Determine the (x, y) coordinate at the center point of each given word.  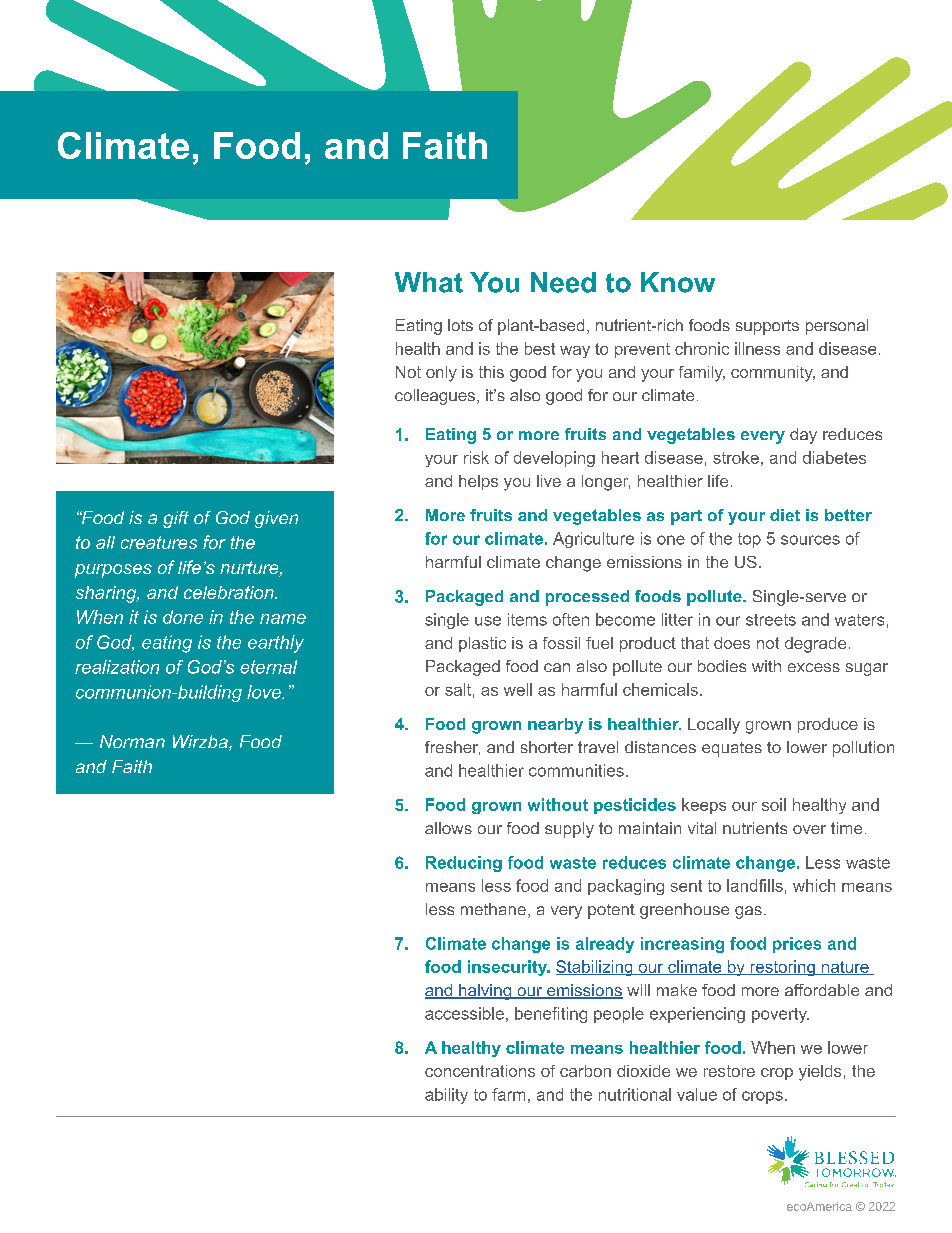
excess (814, 667)
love (265, 692)
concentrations (480, 1071)
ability (446, 1096)
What (429, 282)
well (518, 689)
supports (767, 327)
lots (460, 325)
